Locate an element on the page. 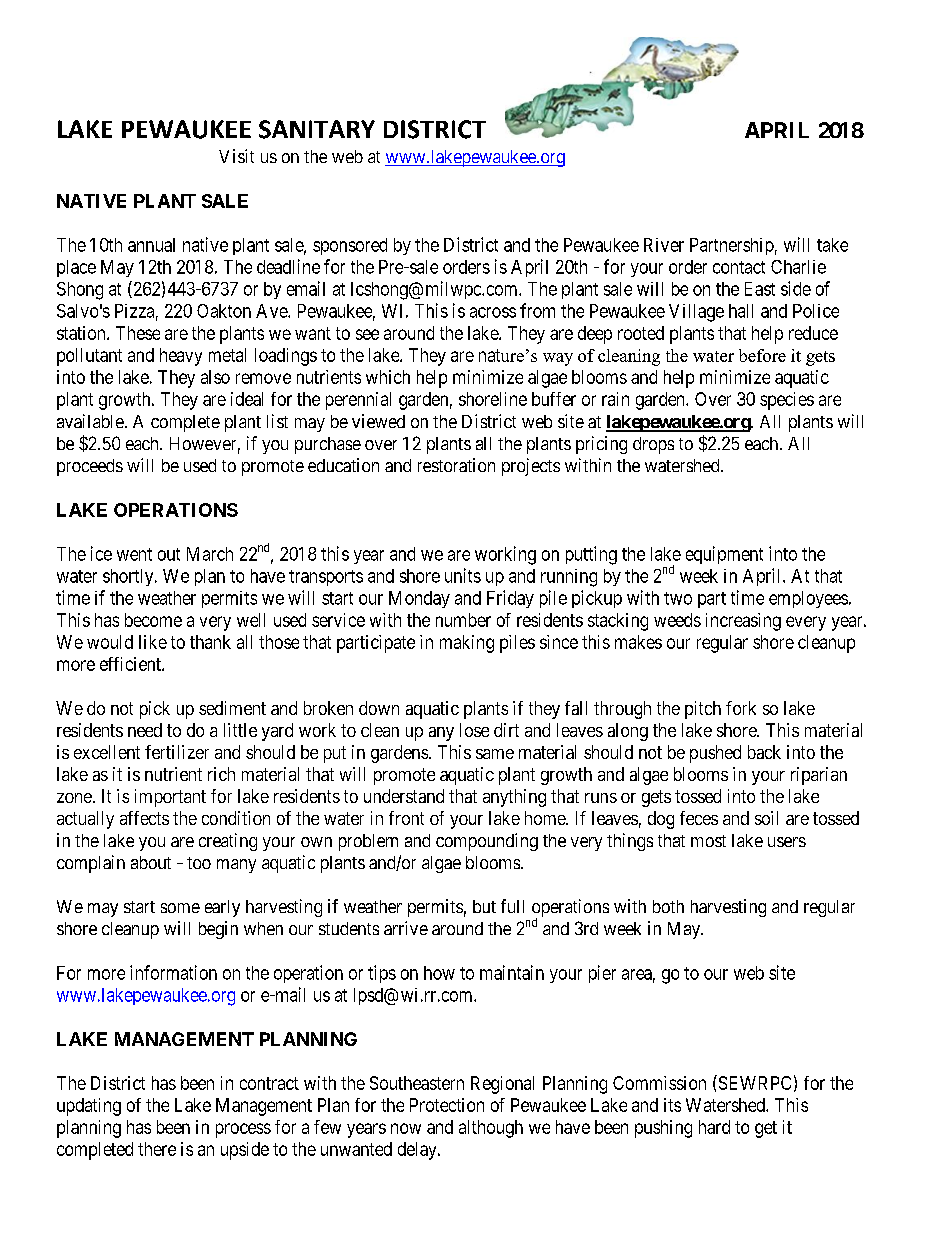 This document has height=1233, width=952. Visit is located at coordinates (236, 156).
